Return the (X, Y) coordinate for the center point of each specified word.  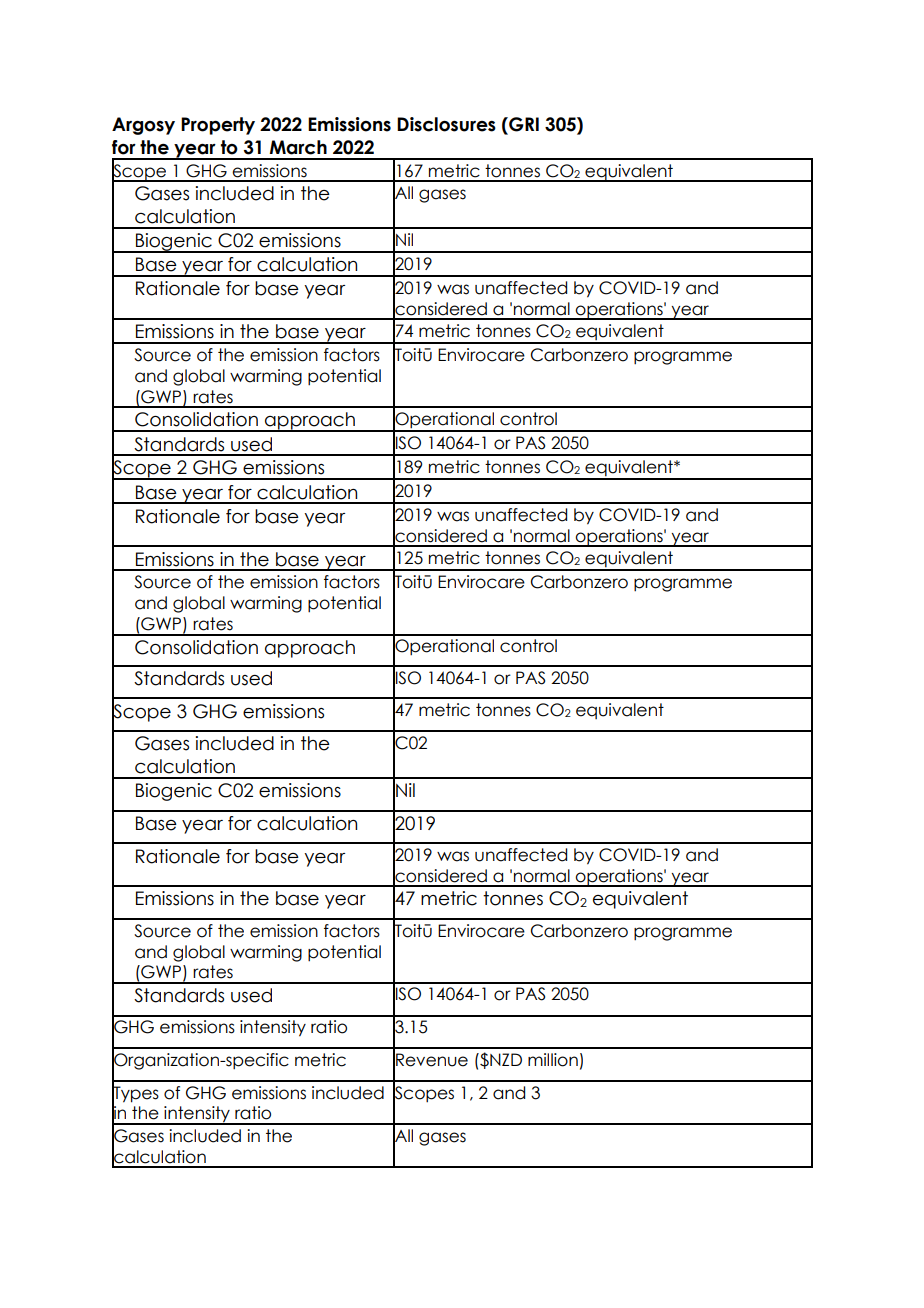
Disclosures (446, 124)
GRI (523, 125)
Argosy (143, 126)
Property (218, 126)
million (553, 1060)
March (298, 147)
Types (135, 1094)
